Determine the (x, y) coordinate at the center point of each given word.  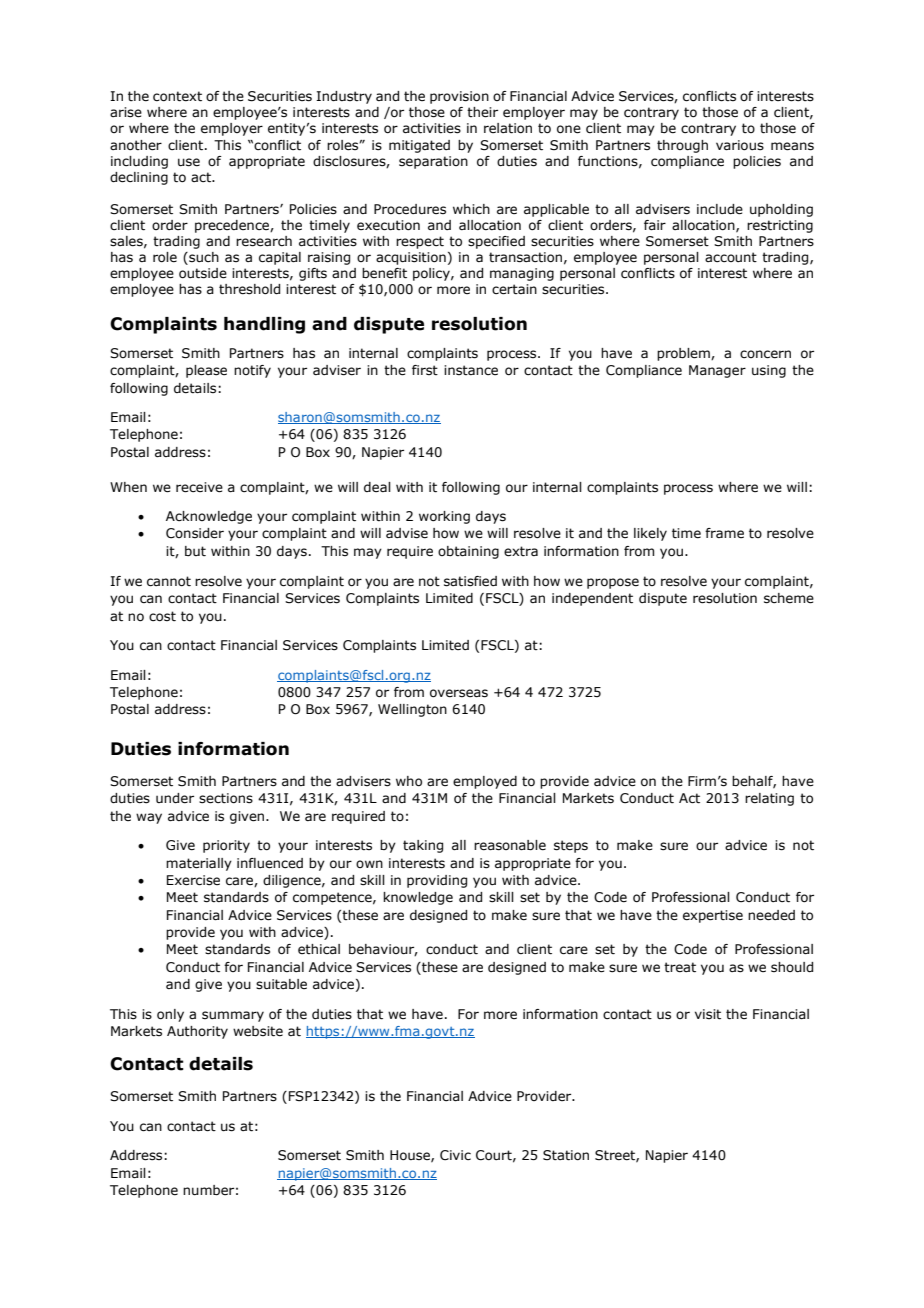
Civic (455, 1155)
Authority (197, 1032)
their (482, 112)
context (177, 96)
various (740, 145)
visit (708, 1014)
